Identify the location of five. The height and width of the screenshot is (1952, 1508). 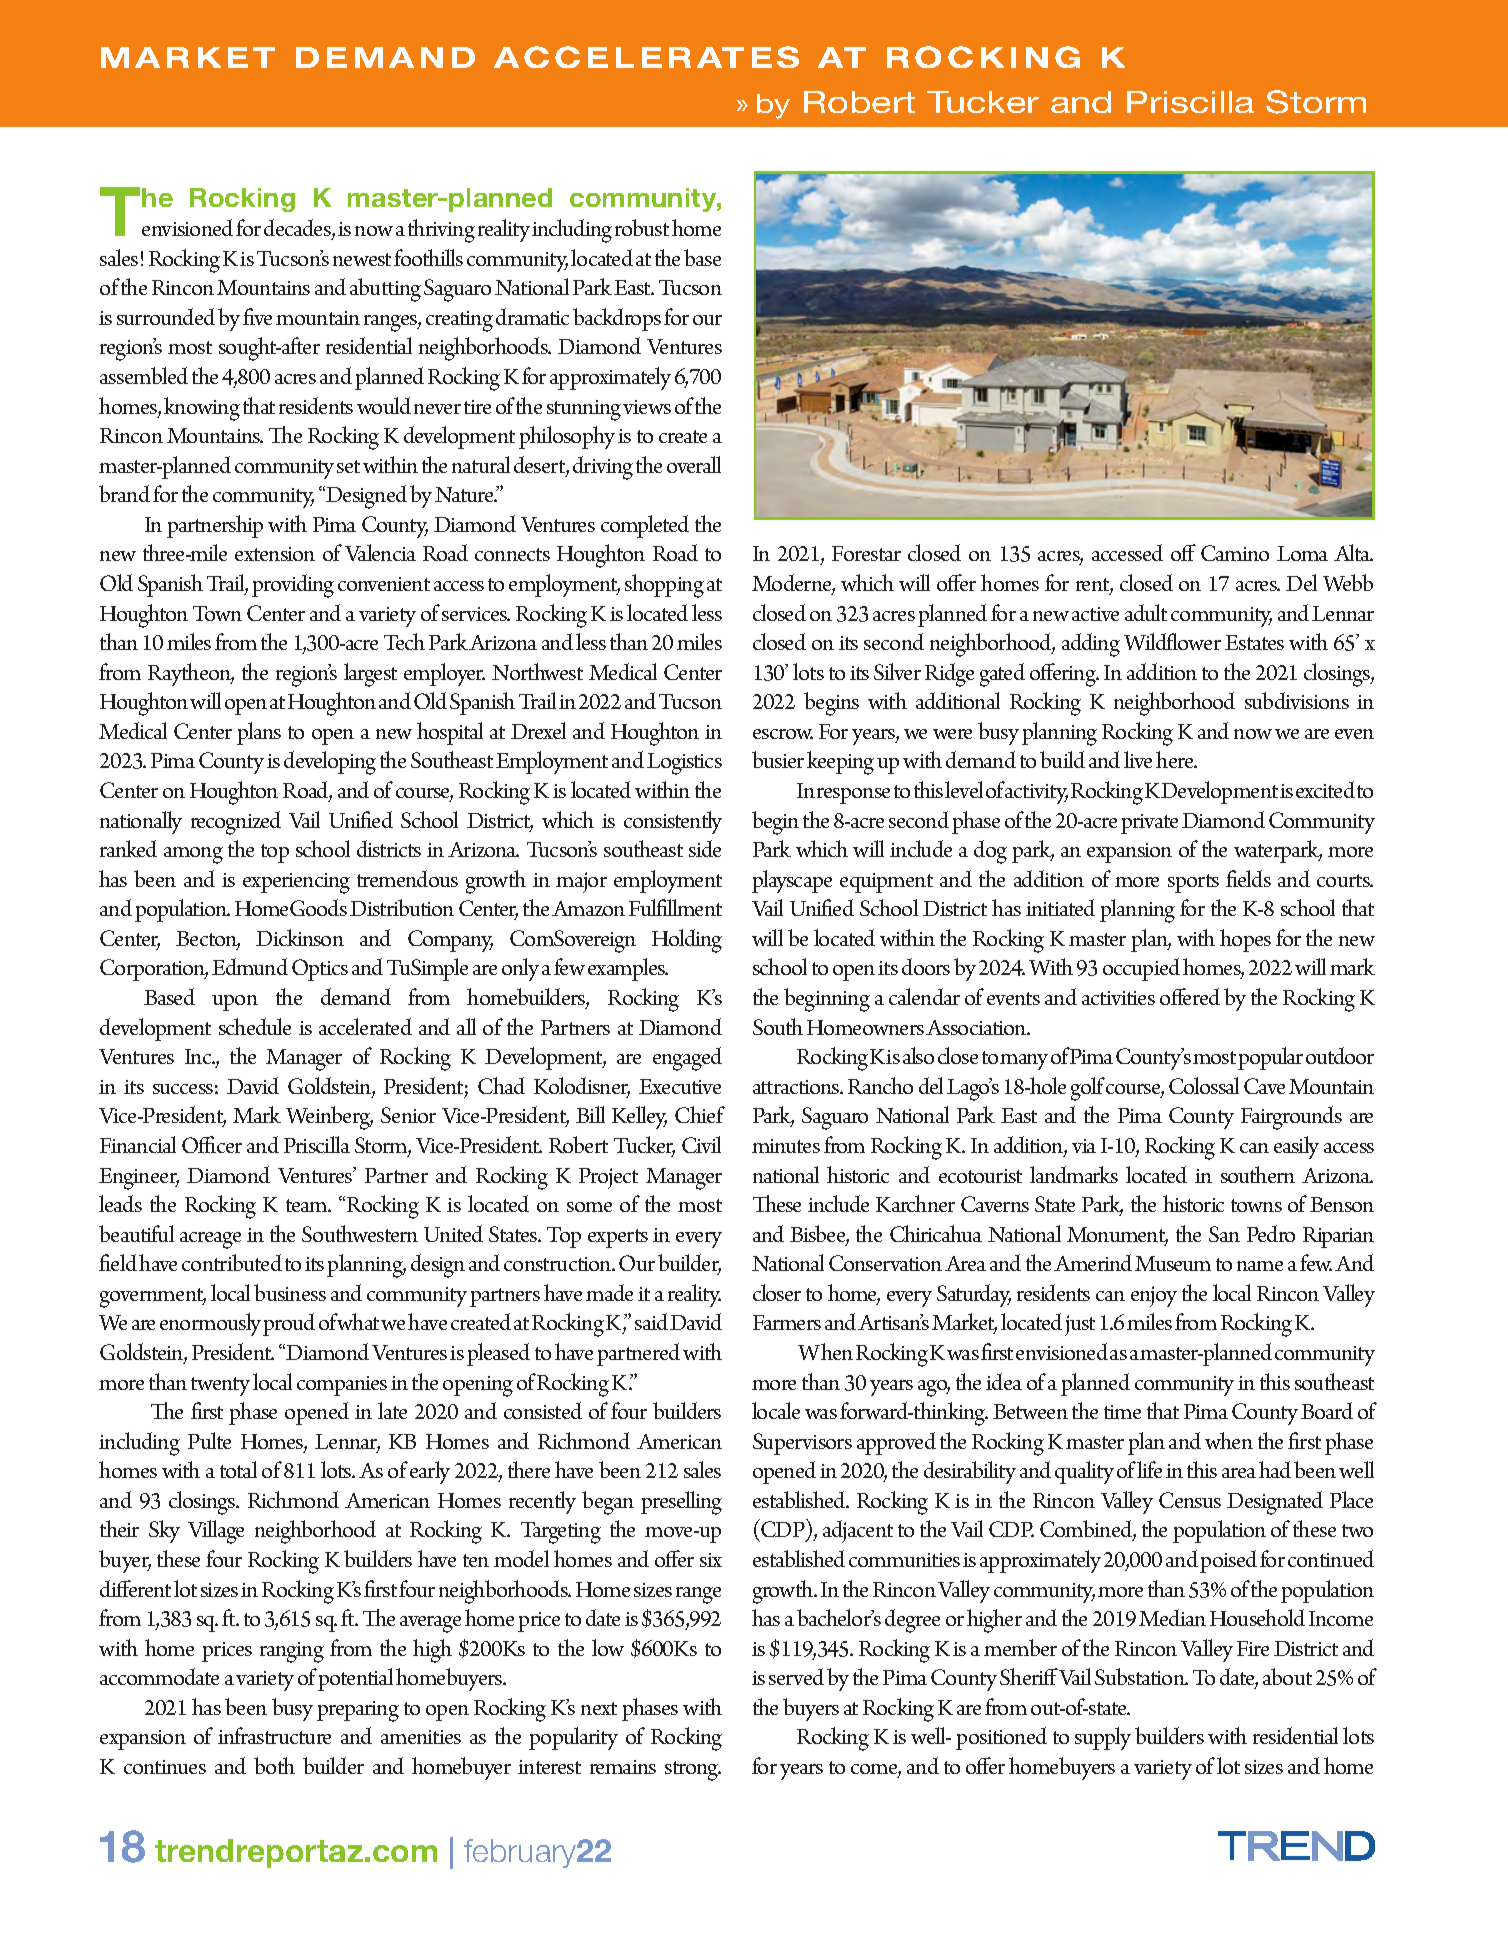
(257, 316).
